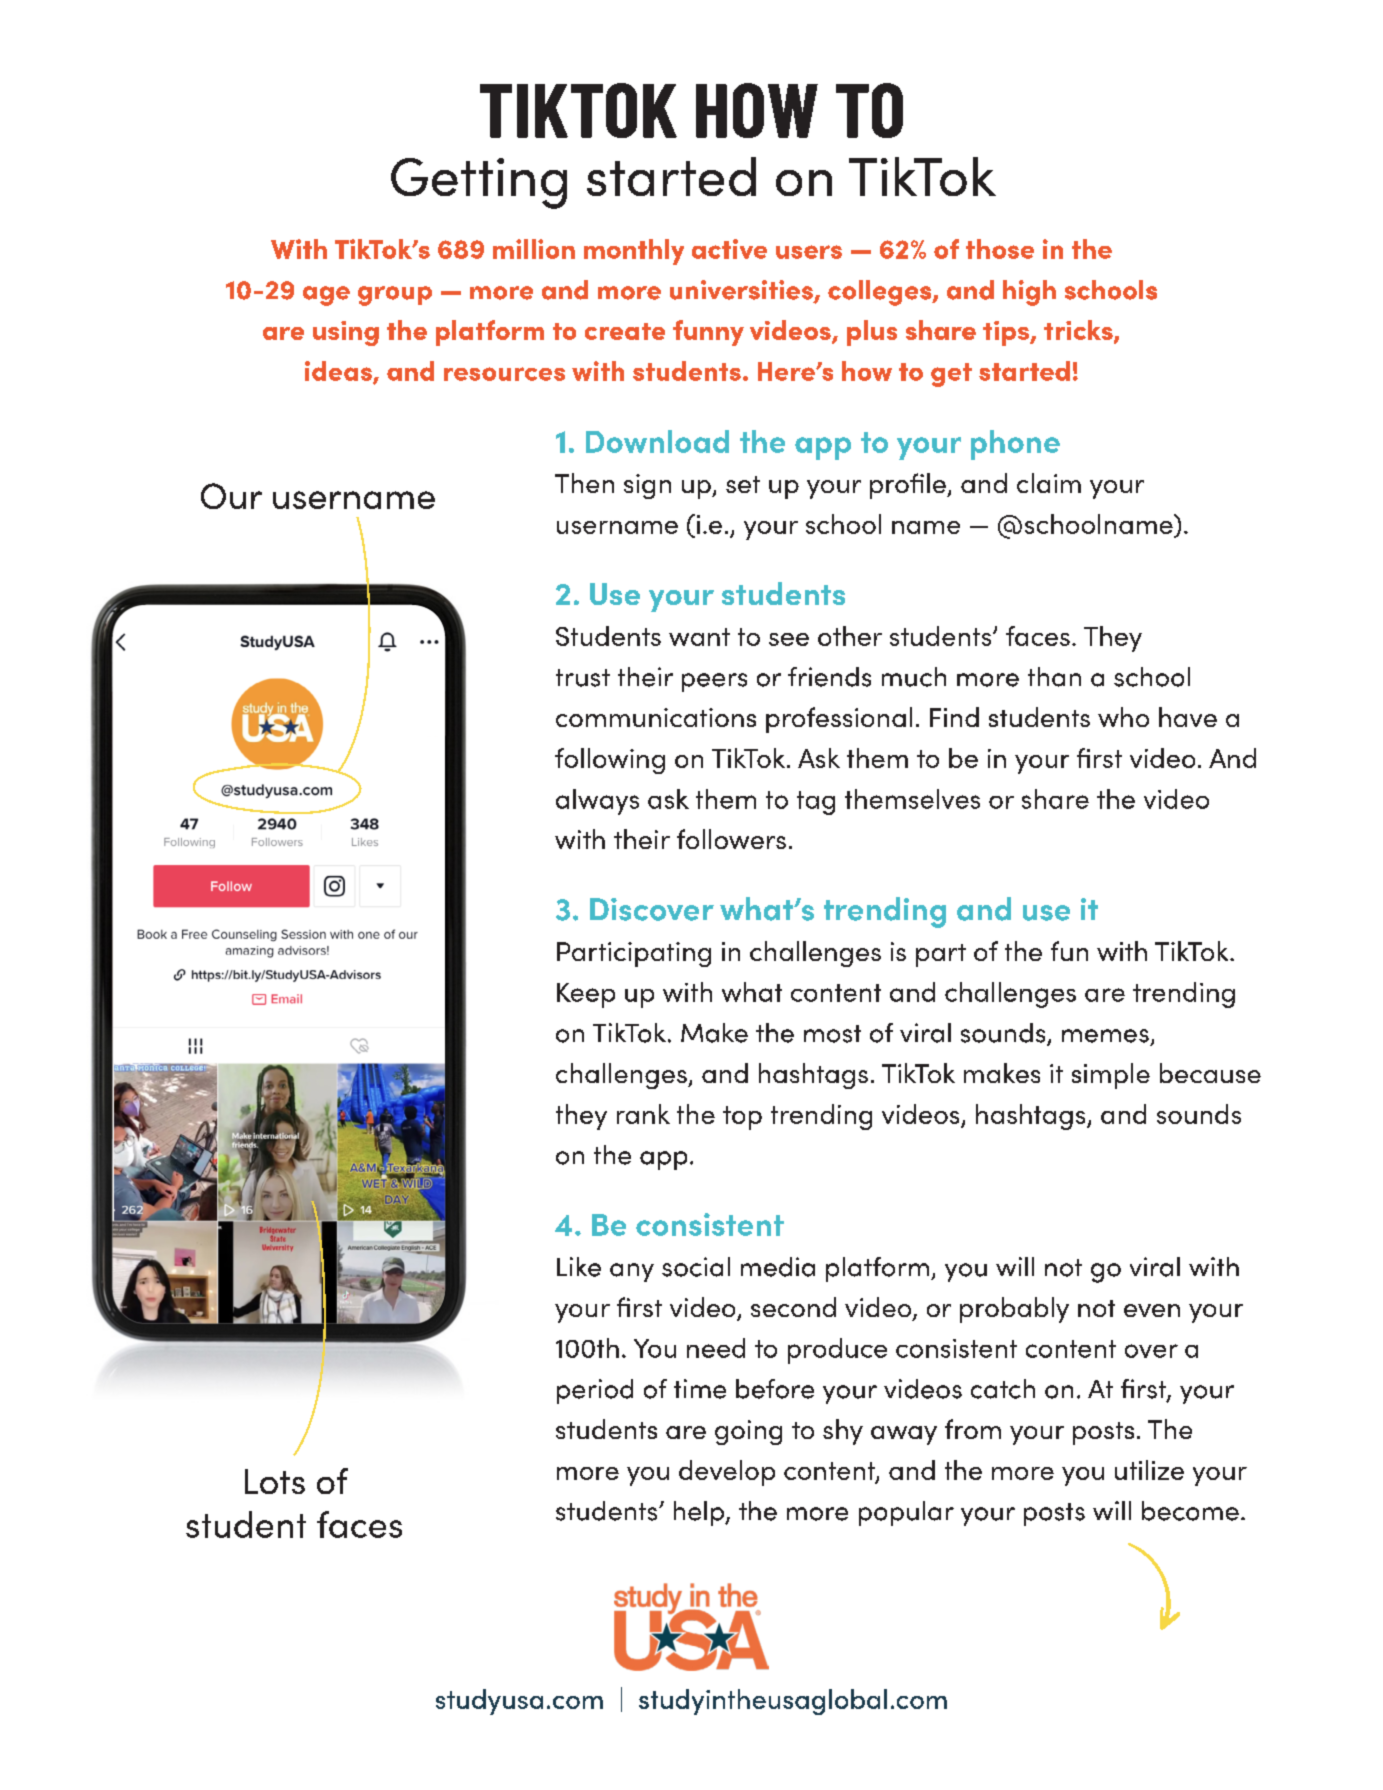 The height and width of the page is (1790, 1383). What do you see at coordinates (579, 1267) in the page?
I see `Like` at bounding box center [579, 1267].
